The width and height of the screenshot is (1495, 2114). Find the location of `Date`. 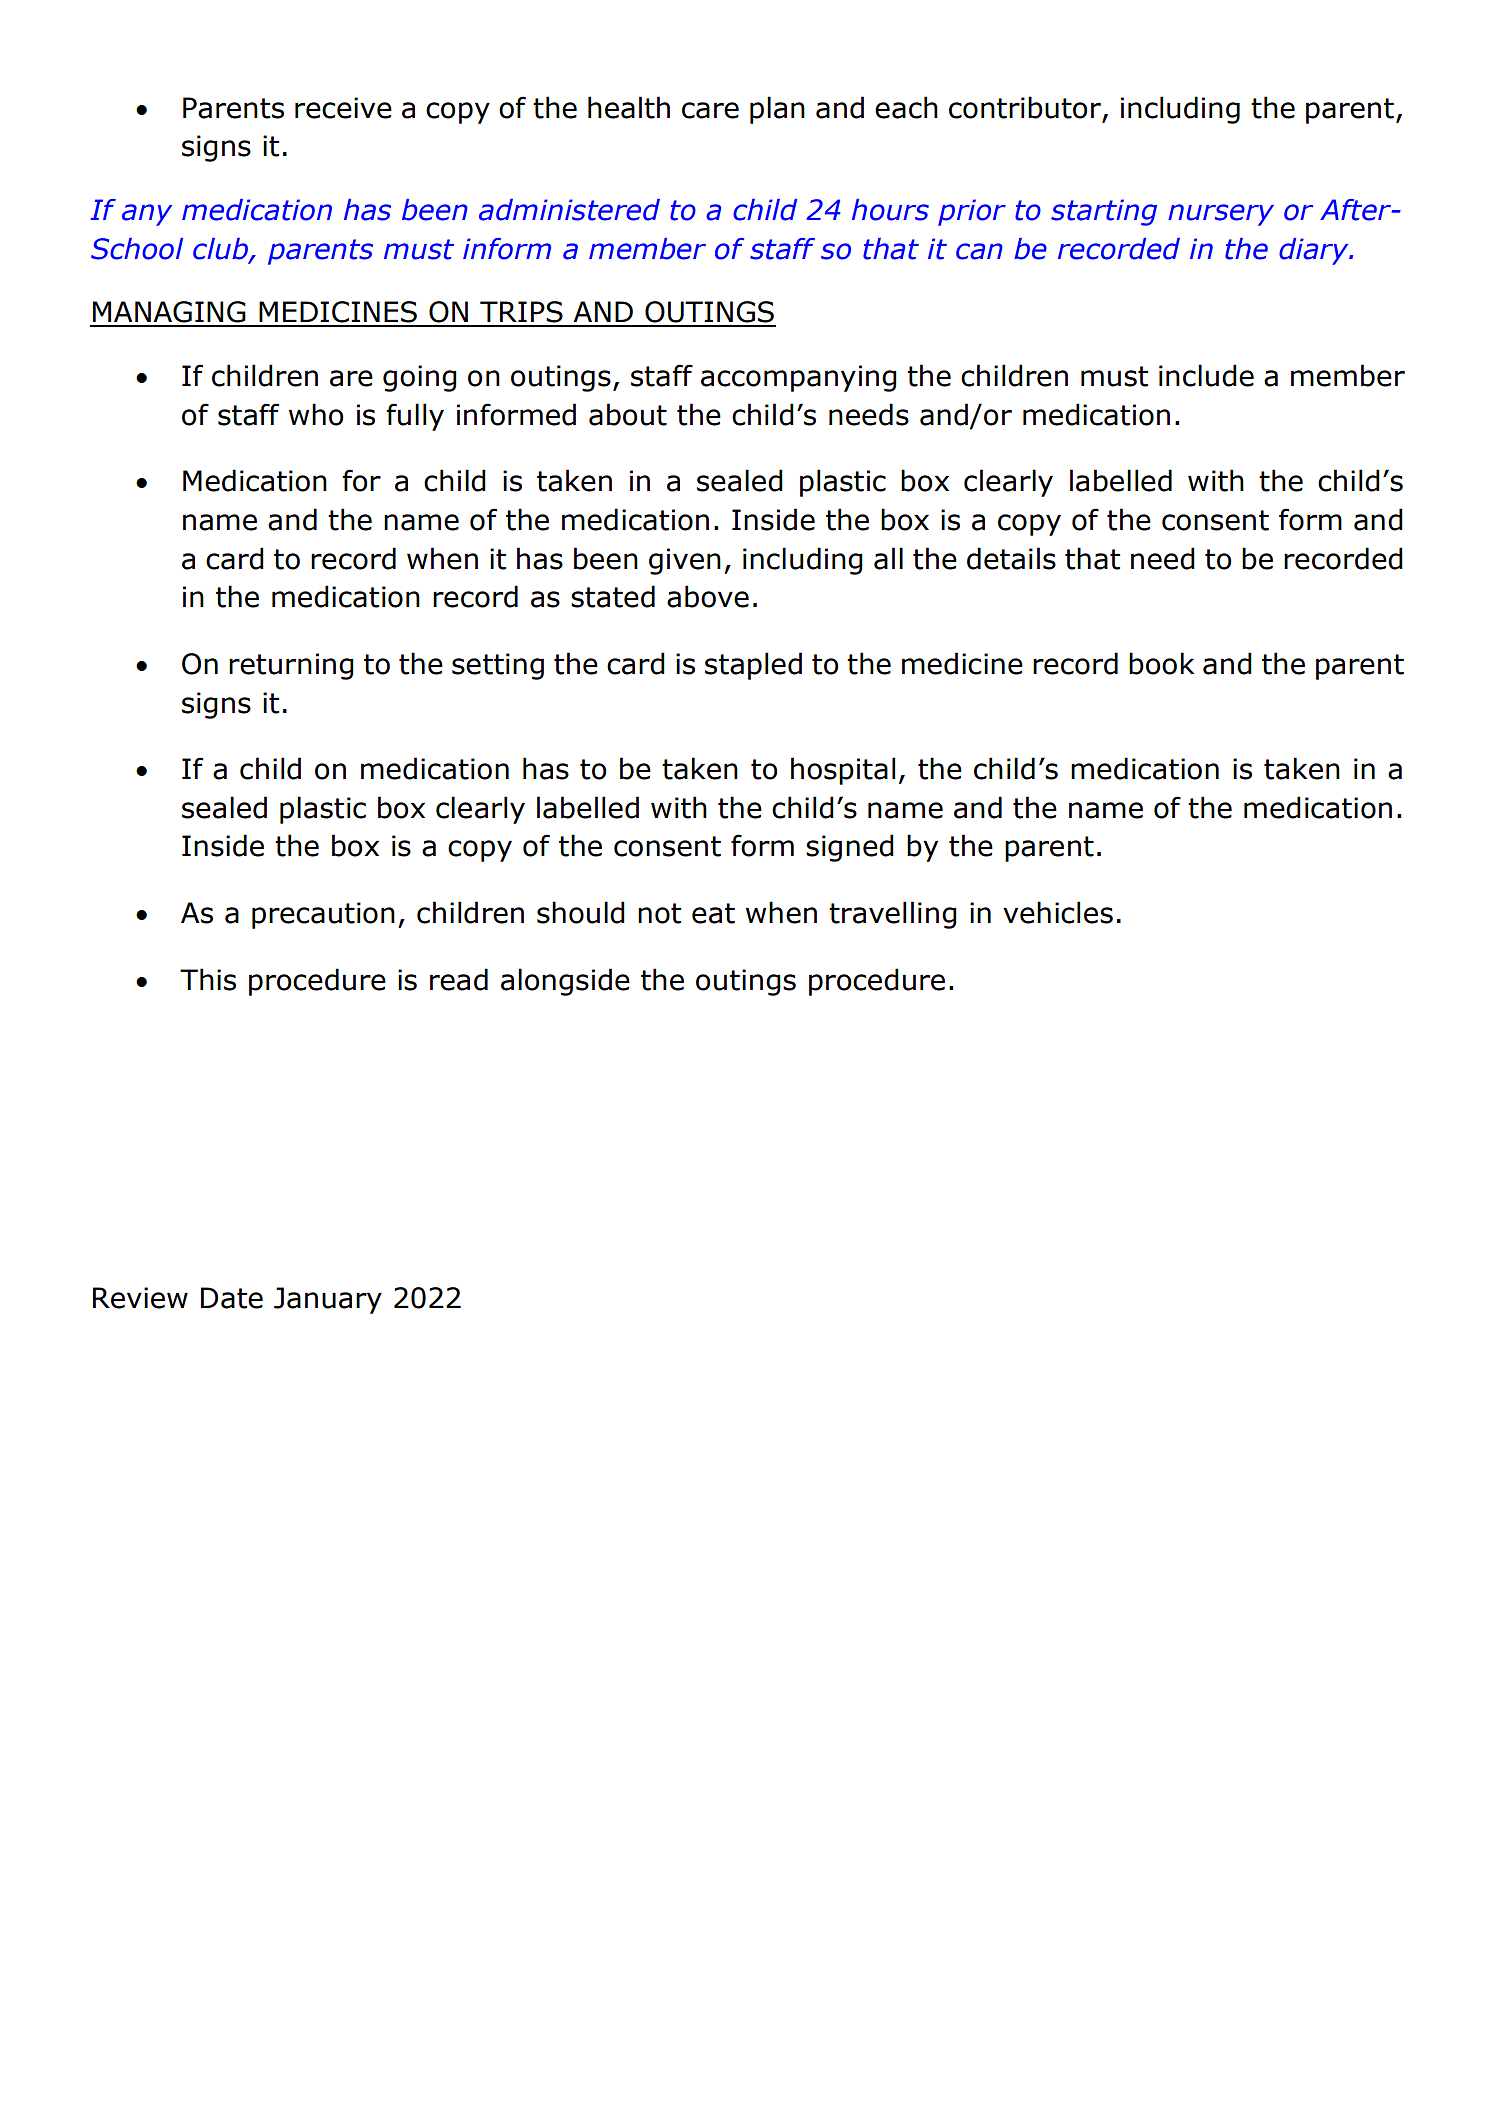

Date is located at coordinates (232, 1298).
